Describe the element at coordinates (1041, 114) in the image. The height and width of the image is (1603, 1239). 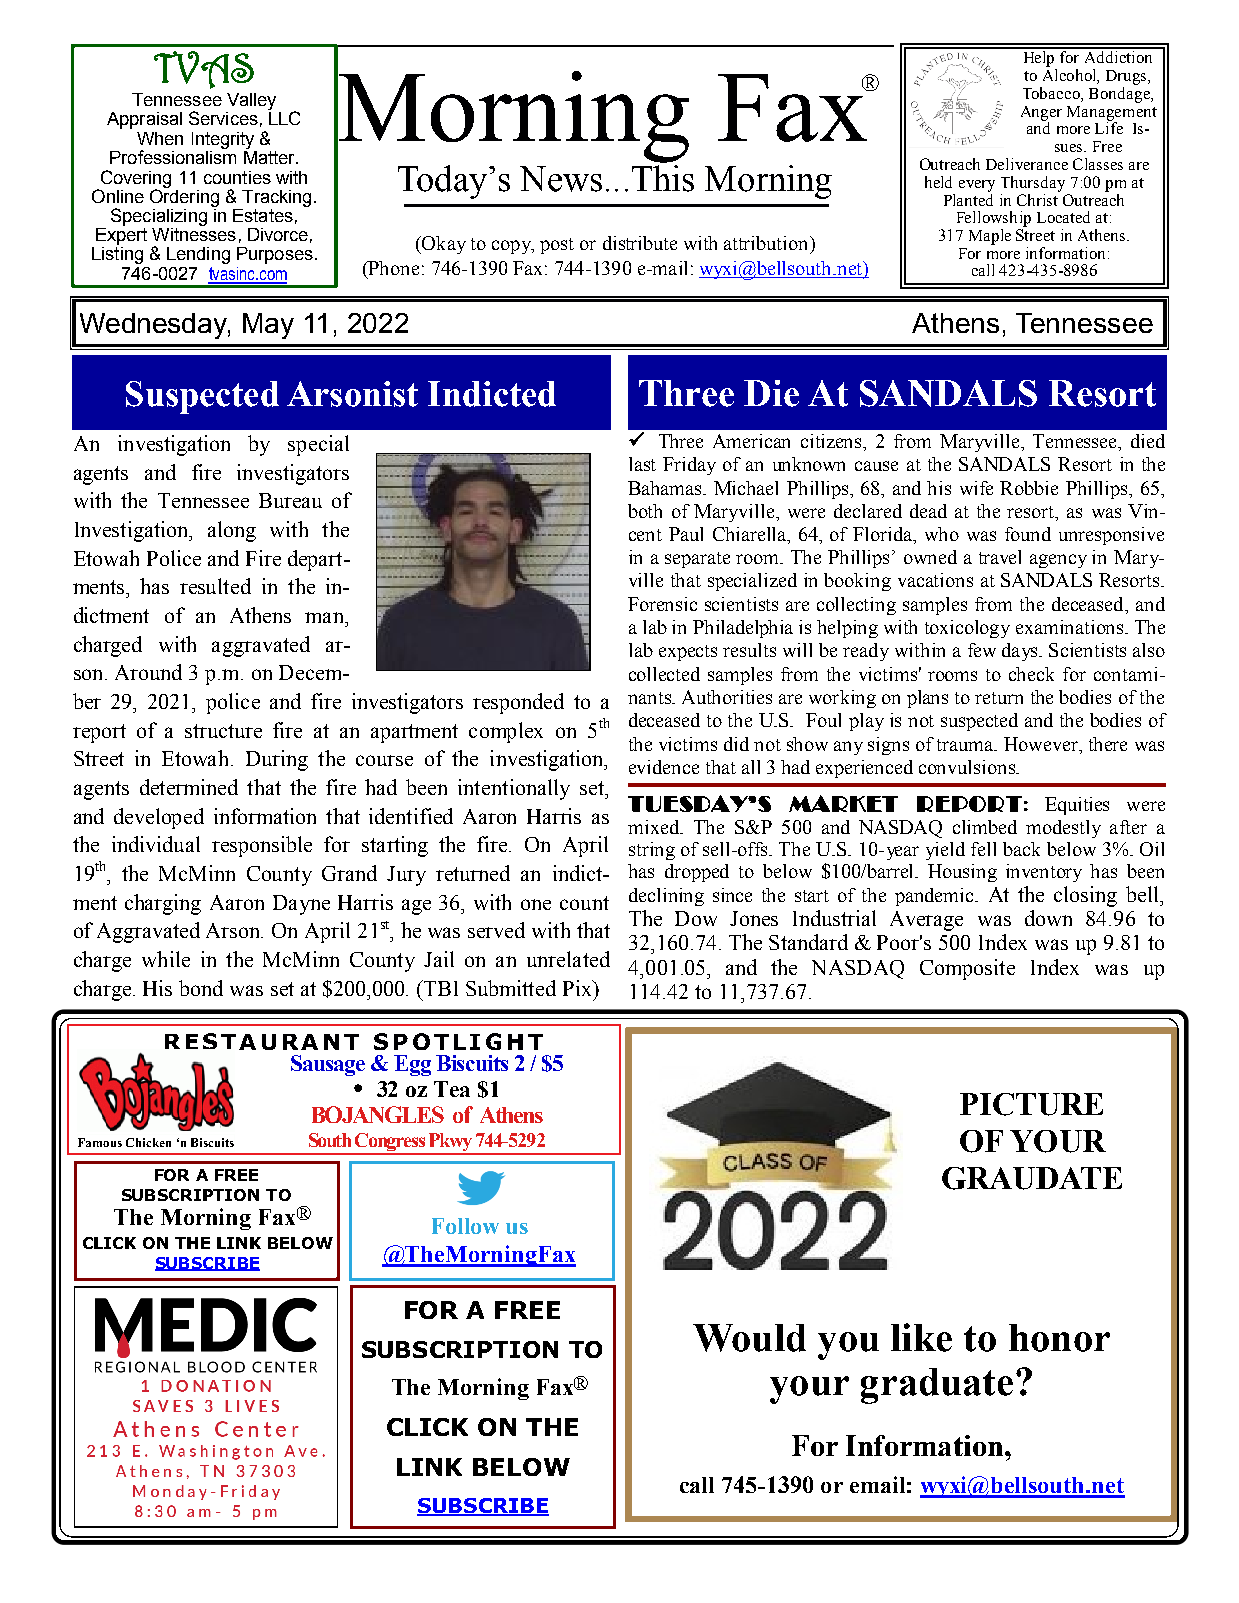
I see `Anger` at that location.
